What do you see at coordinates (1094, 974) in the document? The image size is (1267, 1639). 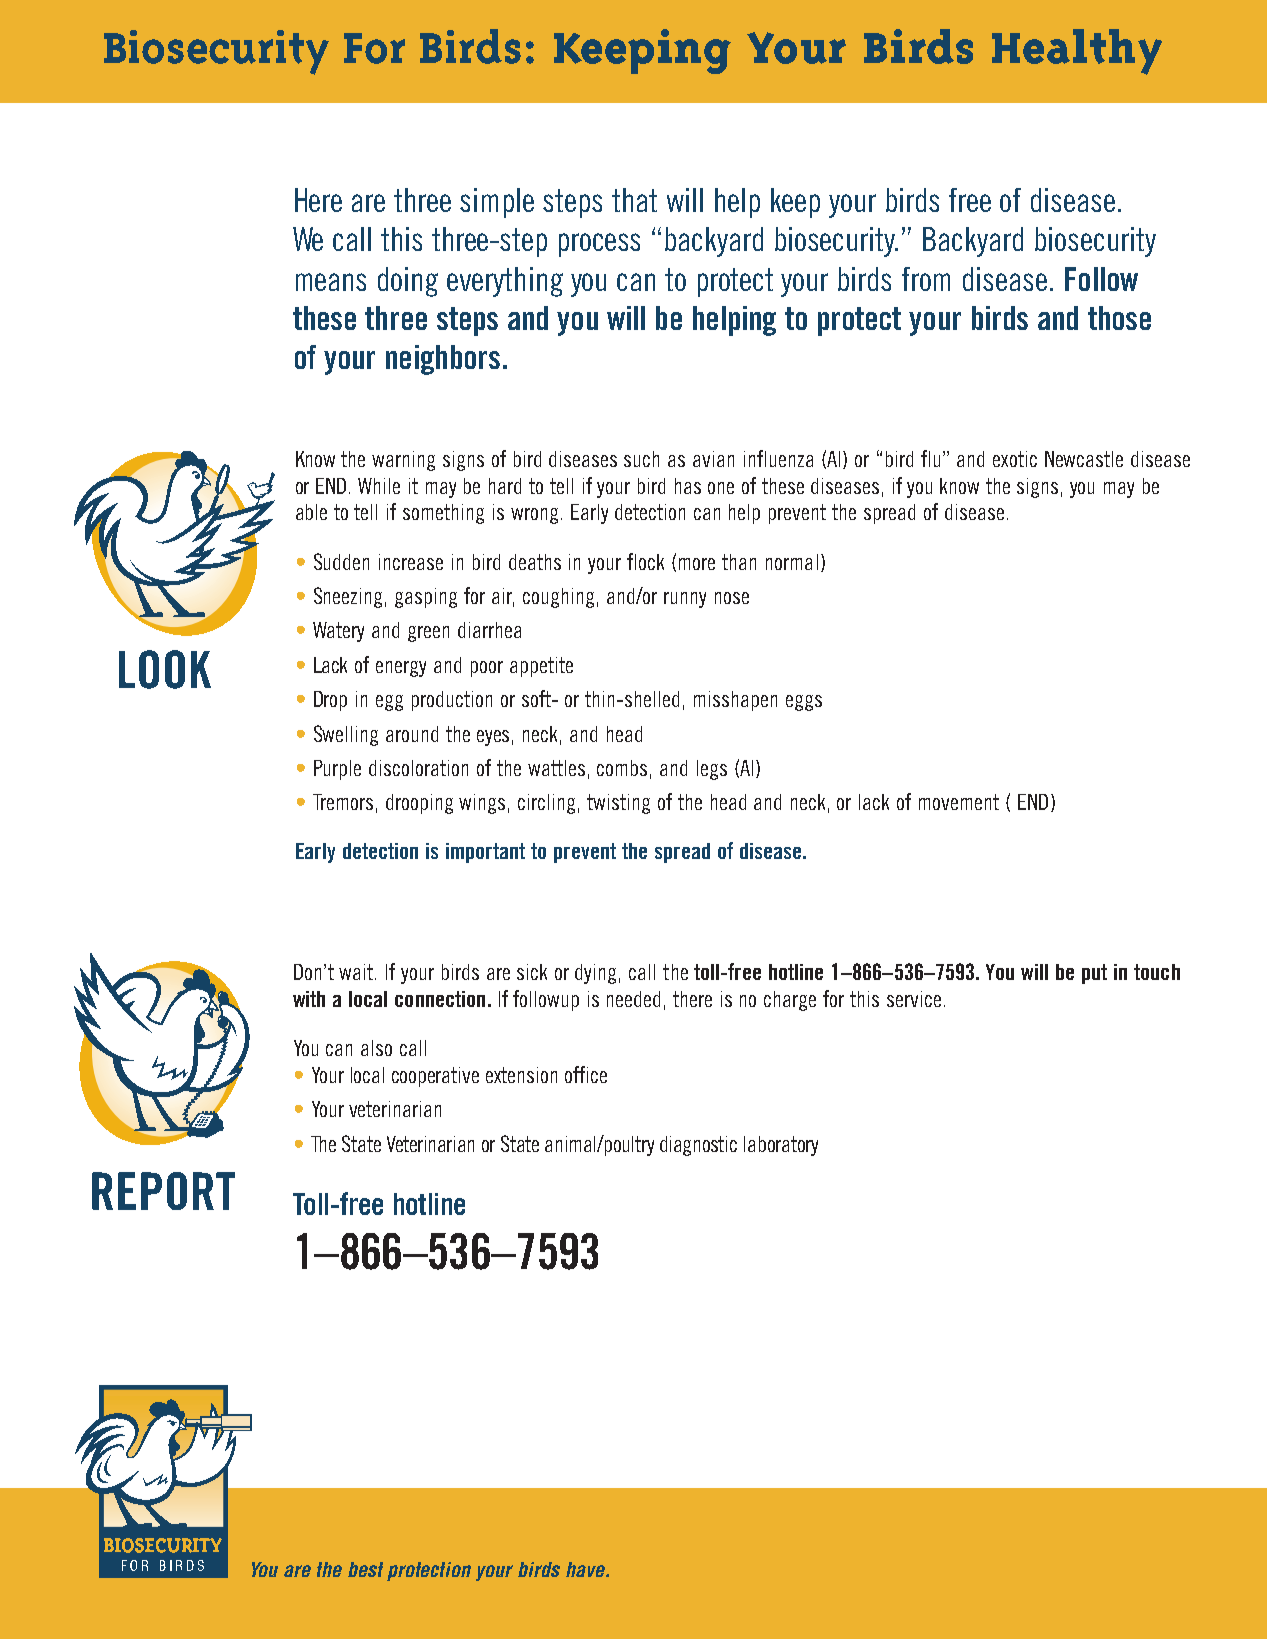 I see `put` at bounding box center [1094, 974].
